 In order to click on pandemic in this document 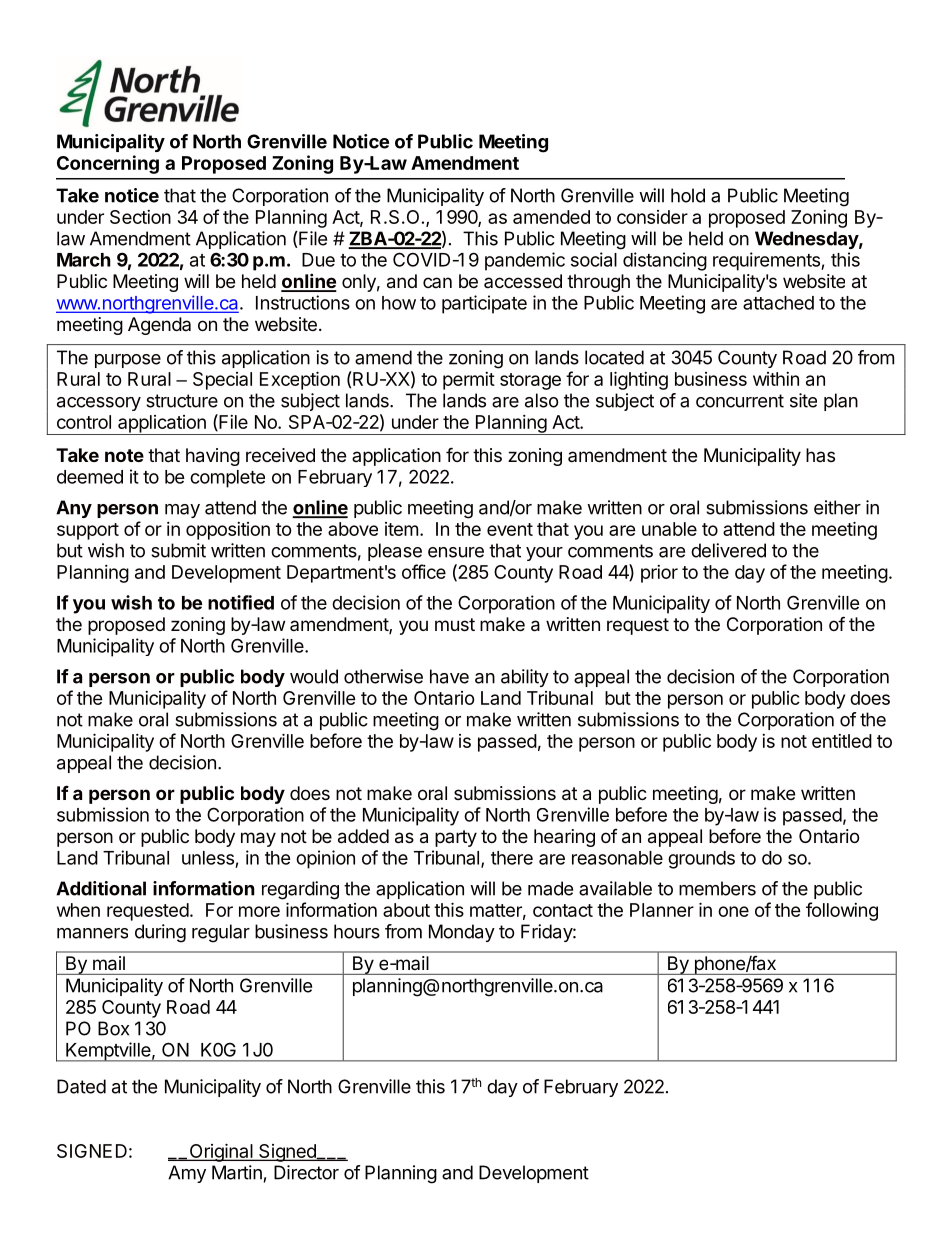, I will do `click(525, 261)`.
